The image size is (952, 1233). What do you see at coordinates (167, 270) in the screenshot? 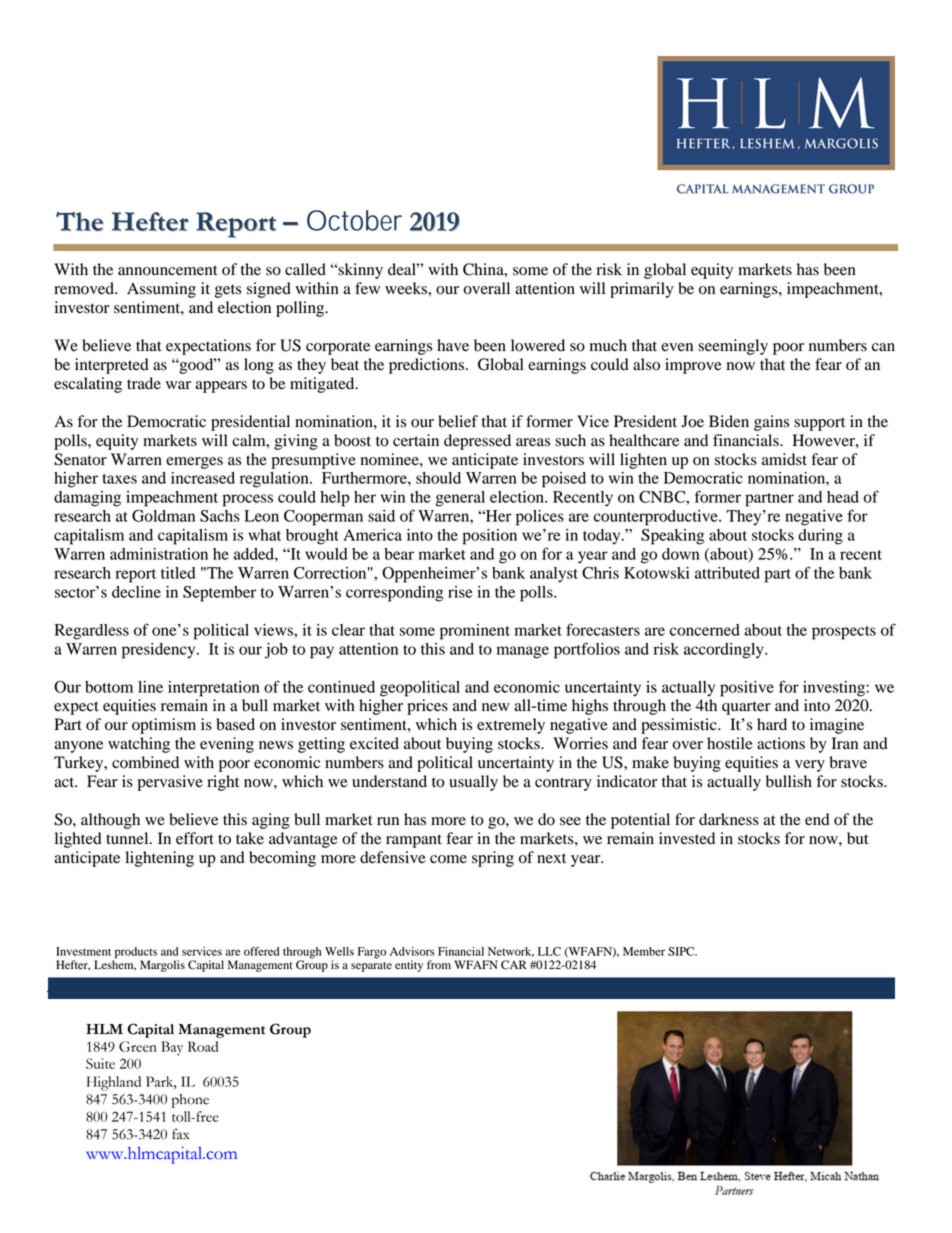
I see `announcement` at bounding box center [167, 270].
